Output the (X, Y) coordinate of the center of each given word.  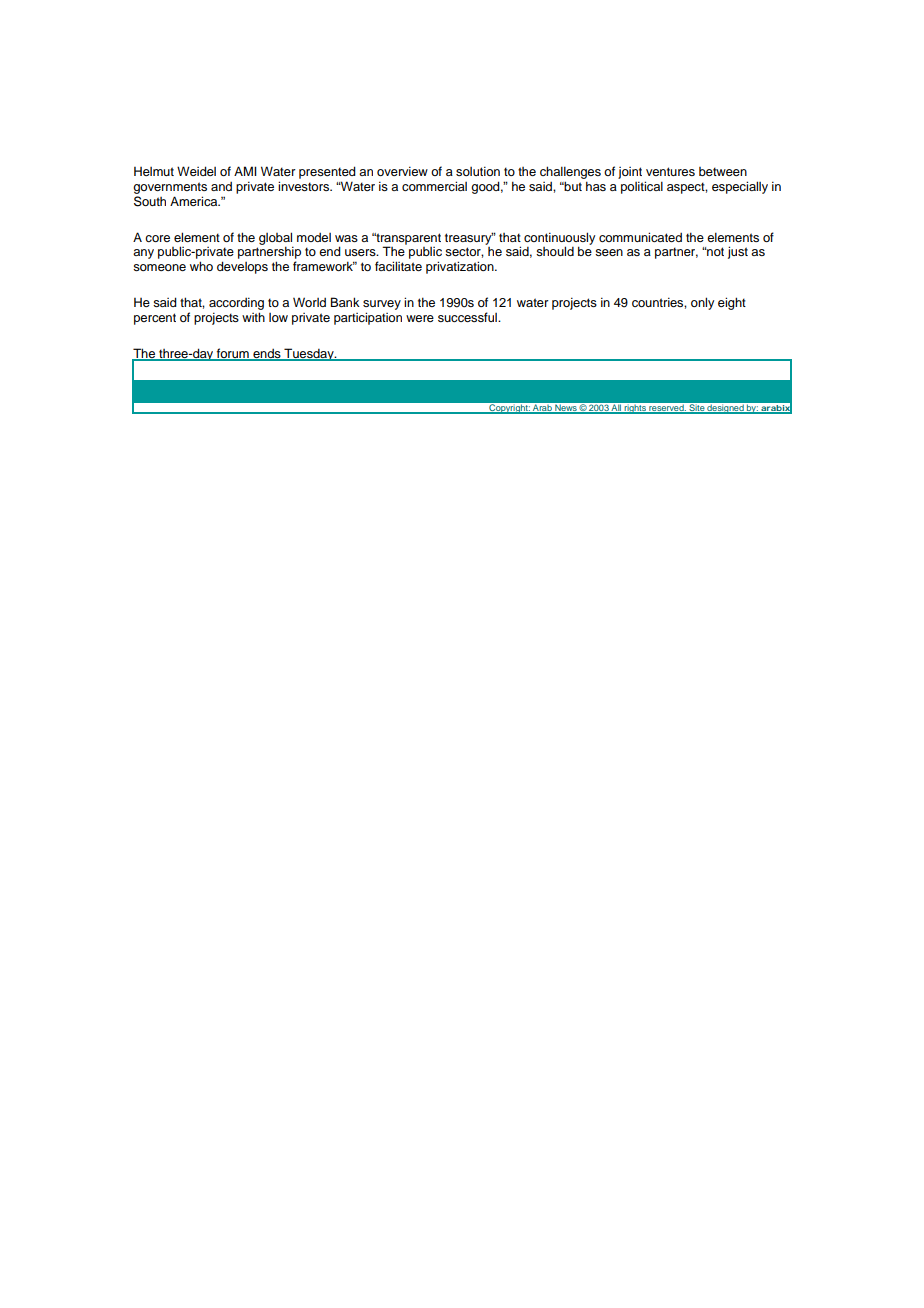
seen (609, 252)
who (201, 266)
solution (478, 171)
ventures (670, 171)
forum (233, 354)
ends (267, 354)
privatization (461, 267)
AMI (245, 171)
